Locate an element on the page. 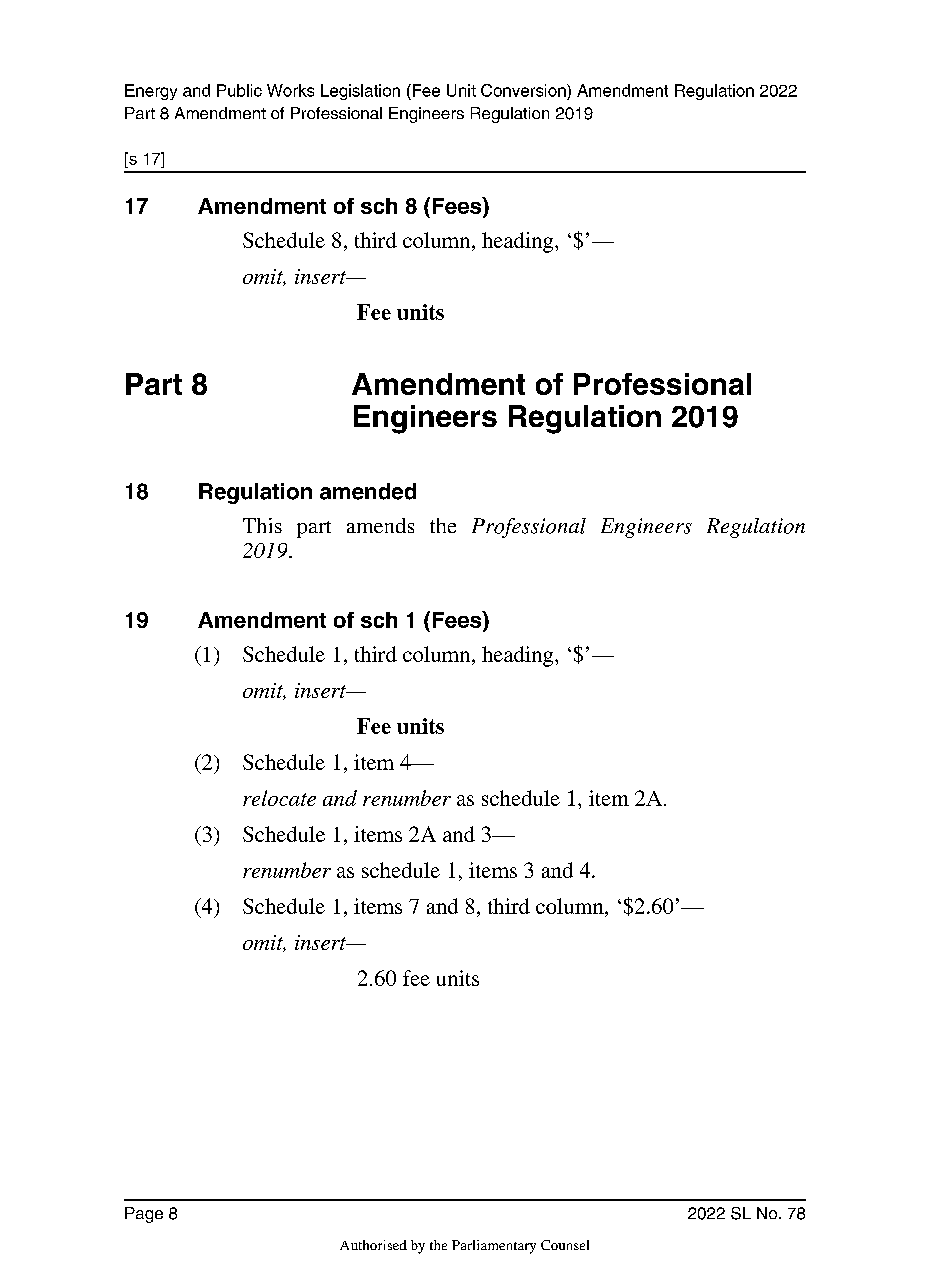  Page is located at coordinates (144, 1215).
